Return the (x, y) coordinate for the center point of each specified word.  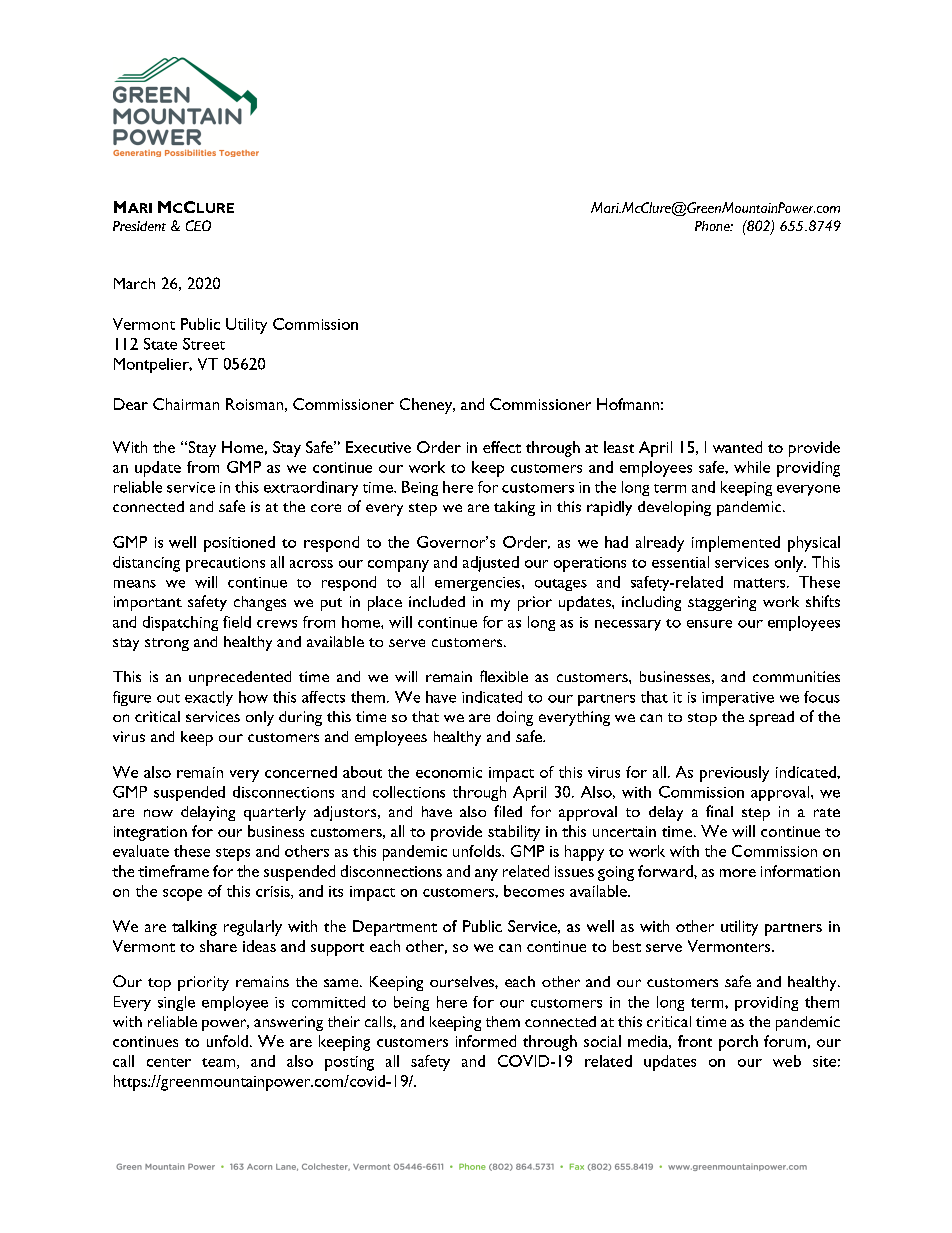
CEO (198, 225)
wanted (737, 447)
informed (486, 1041)
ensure (709, 624)
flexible (504, 676)
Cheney (427, 406)
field (237, 622)
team (220, 1063)
